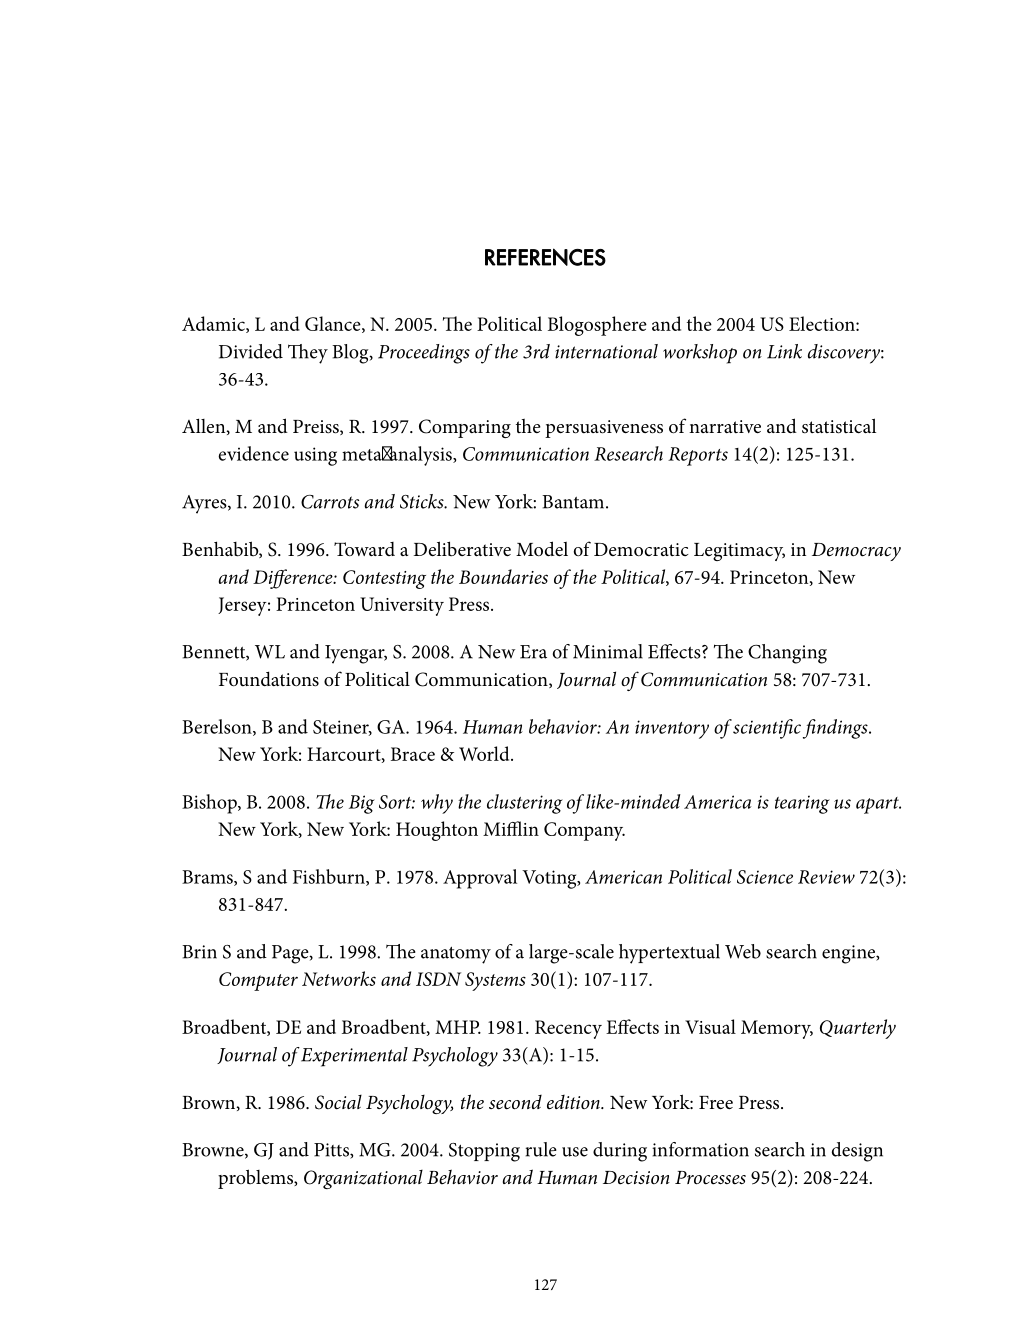  What do you see at coordinates (485, 753) in the screenshot?
I see `World` at bounding box center [485, 753].
